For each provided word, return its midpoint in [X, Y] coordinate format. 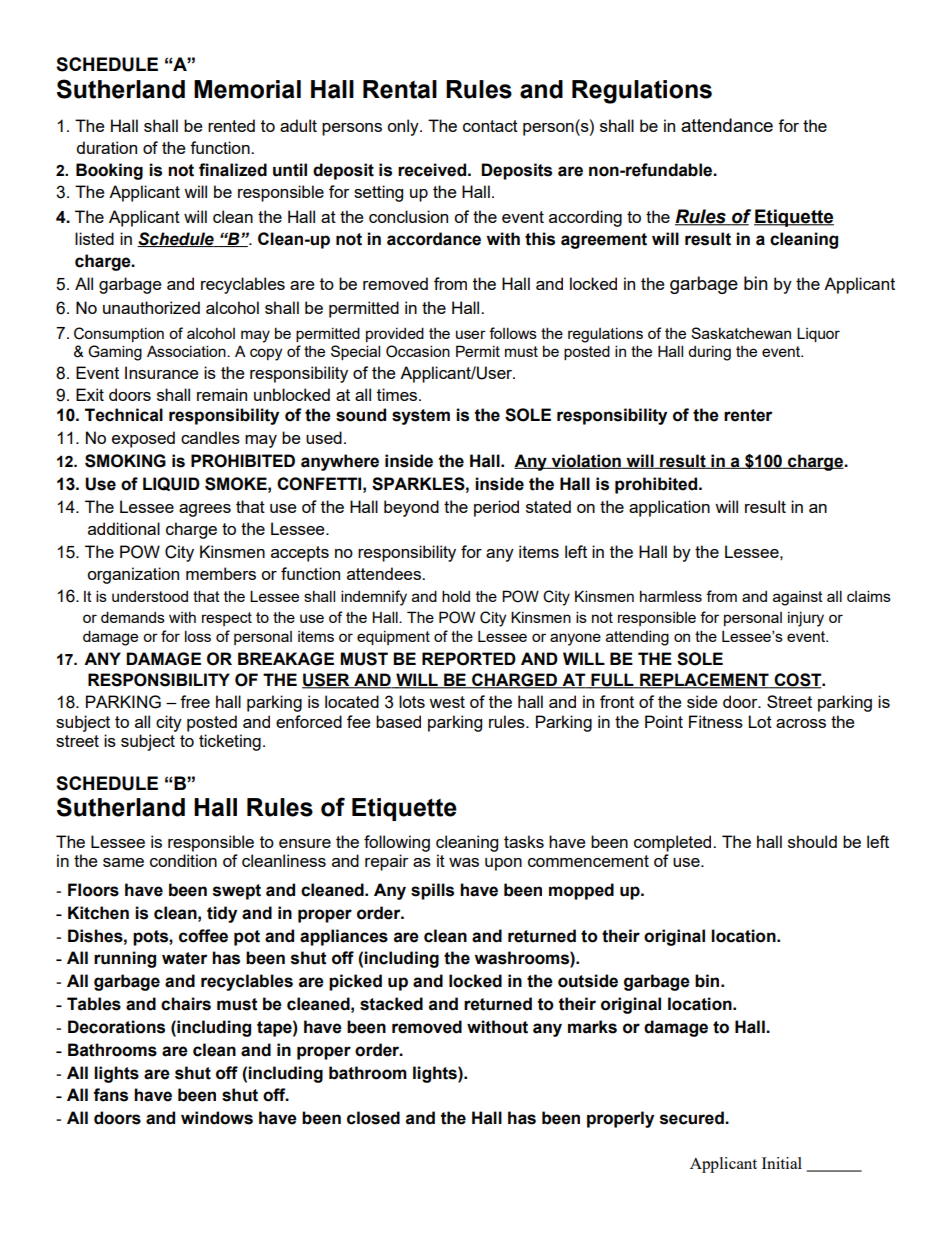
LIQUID [171, 484]
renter [748, 415]
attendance [727, 125]
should [812, 841]
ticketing [230, 742]
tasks [524, 841]
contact [490, 126]
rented [231, 125]
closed [373, 1118]
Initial [782, 1163]
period [496, 508]
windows [217, 1118]
